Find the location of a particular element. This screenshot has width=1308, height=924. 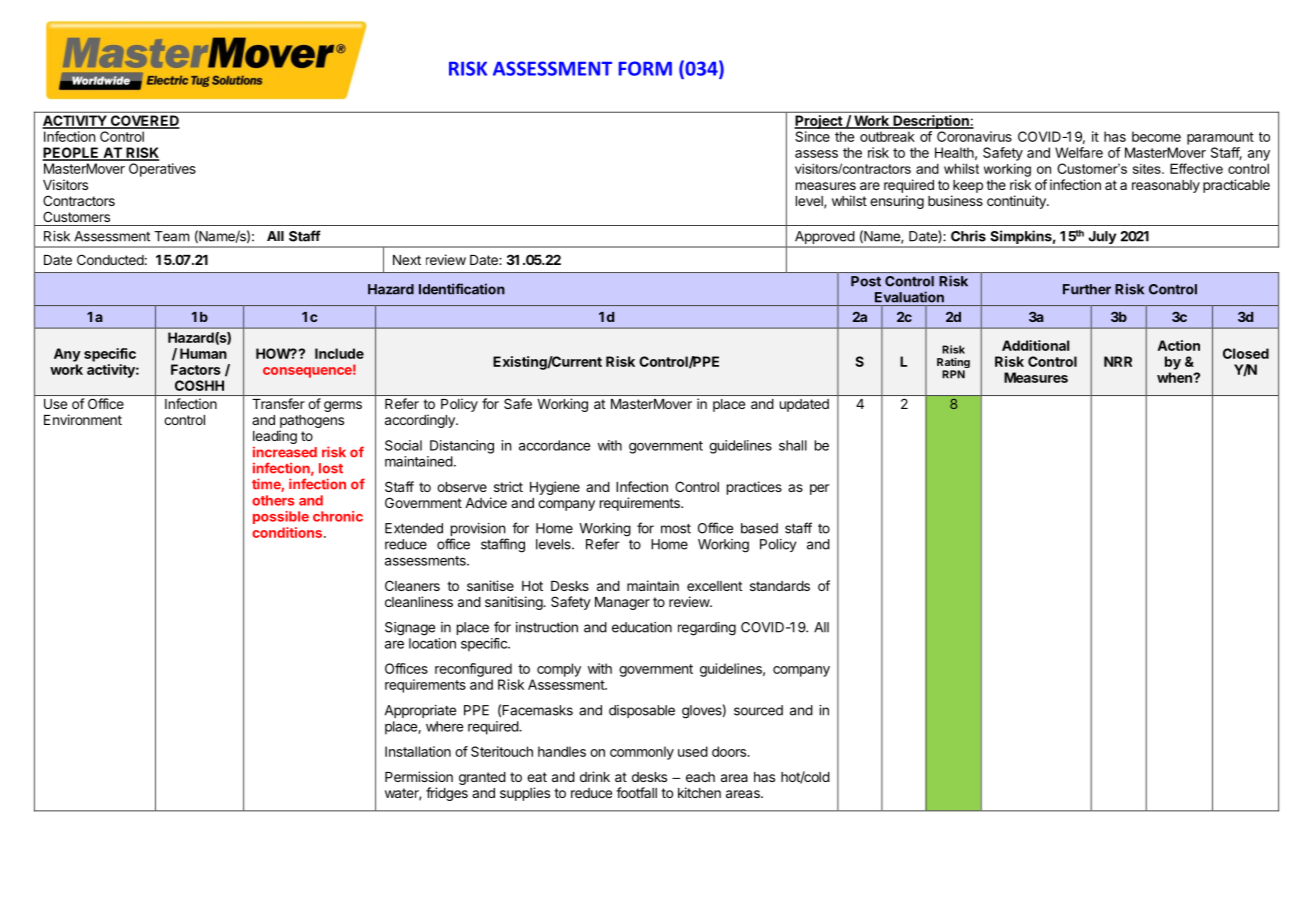

practices is located at coordinates (754, 488).
